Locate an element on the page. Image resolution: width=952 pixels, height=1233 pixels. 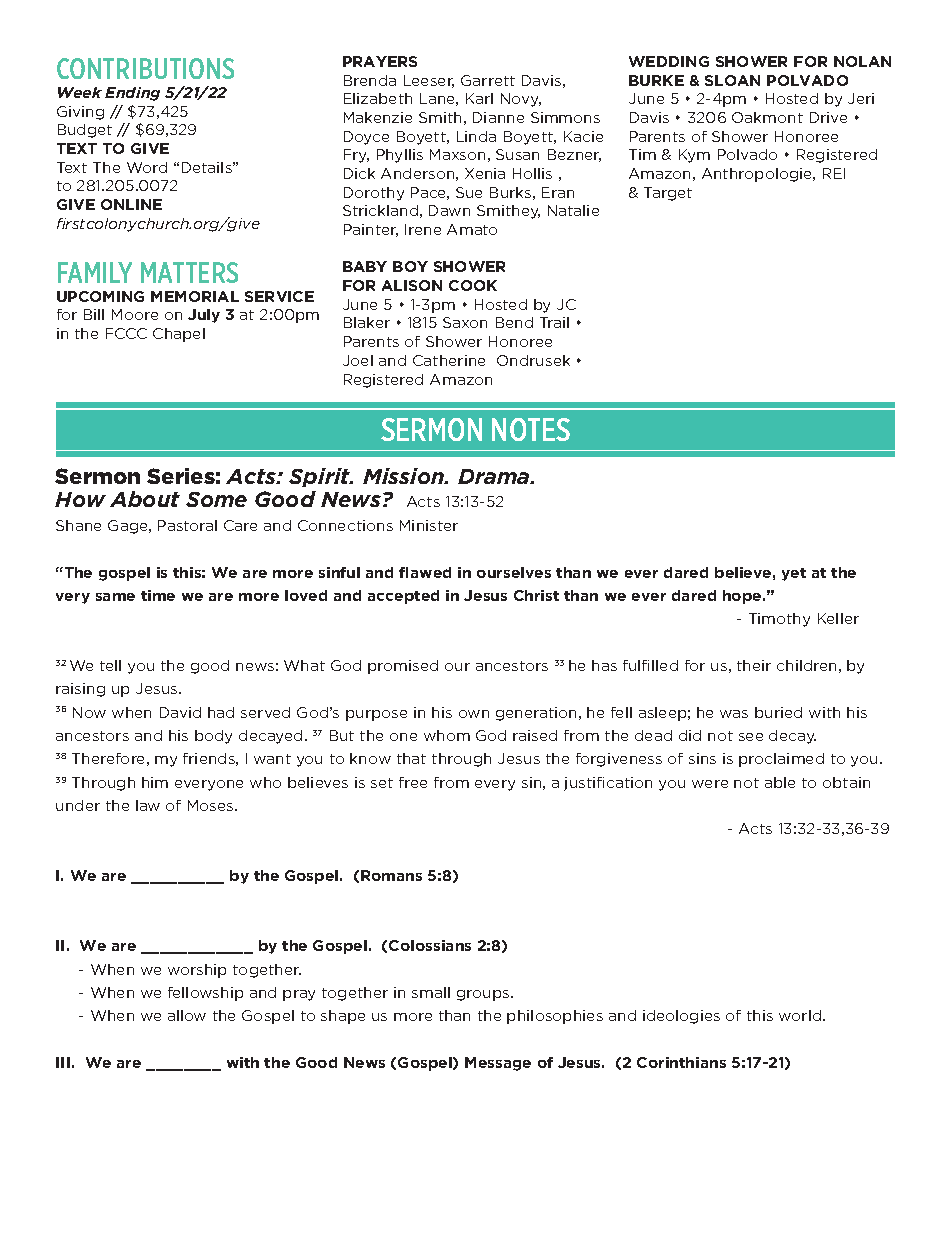
Karl is located at coordinates (479, 98).
